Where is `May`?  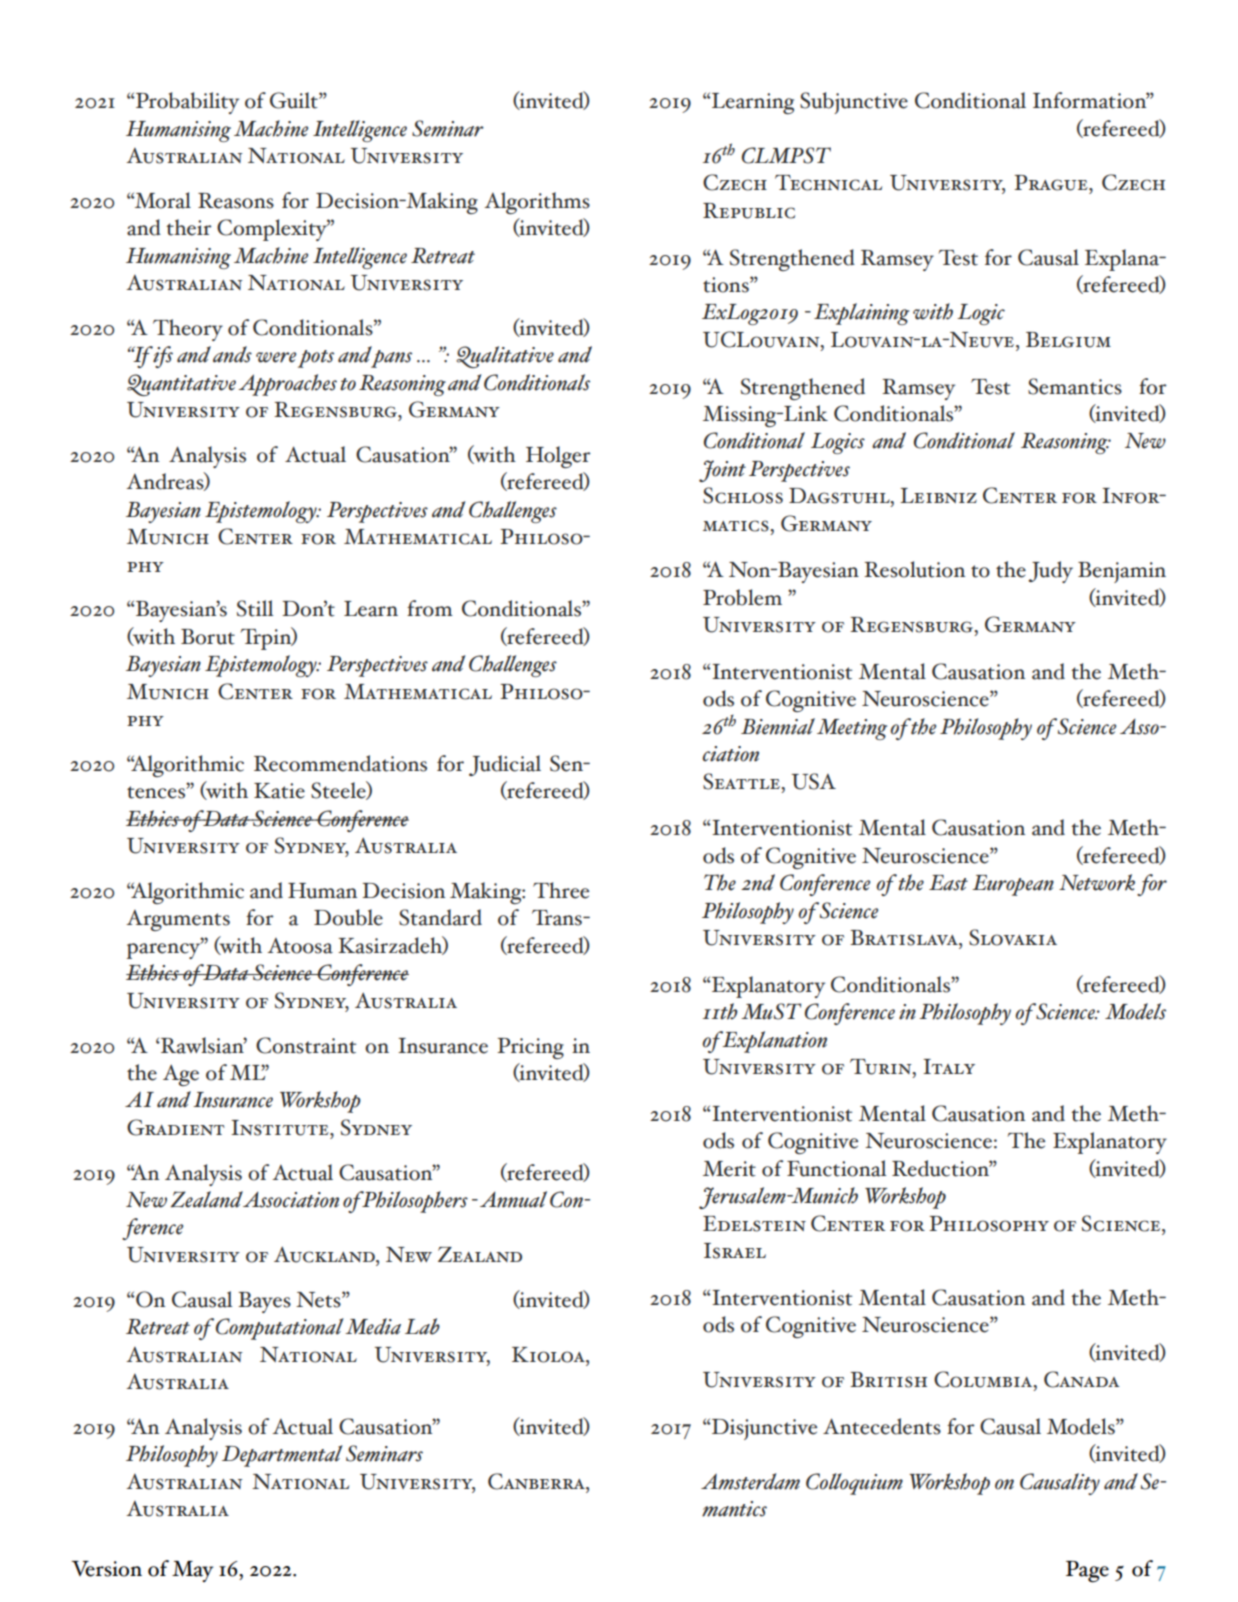
May is located at coordinates (192, 1571).
